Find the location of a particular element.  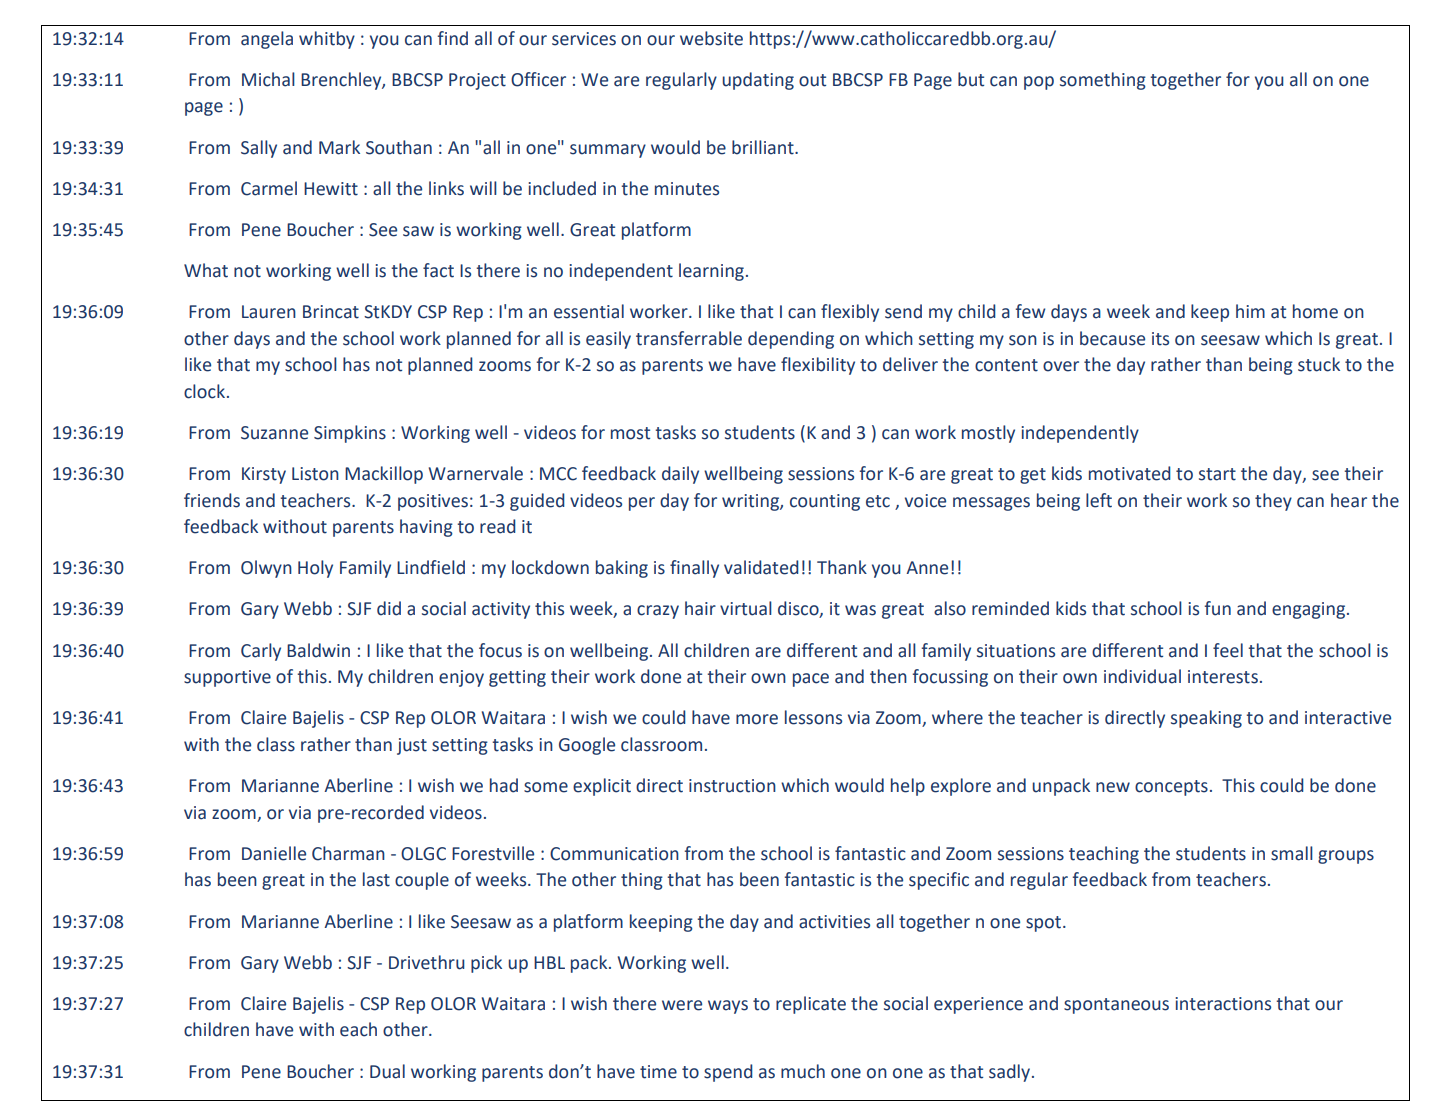

fun is located at coordinates (1218, 608).
